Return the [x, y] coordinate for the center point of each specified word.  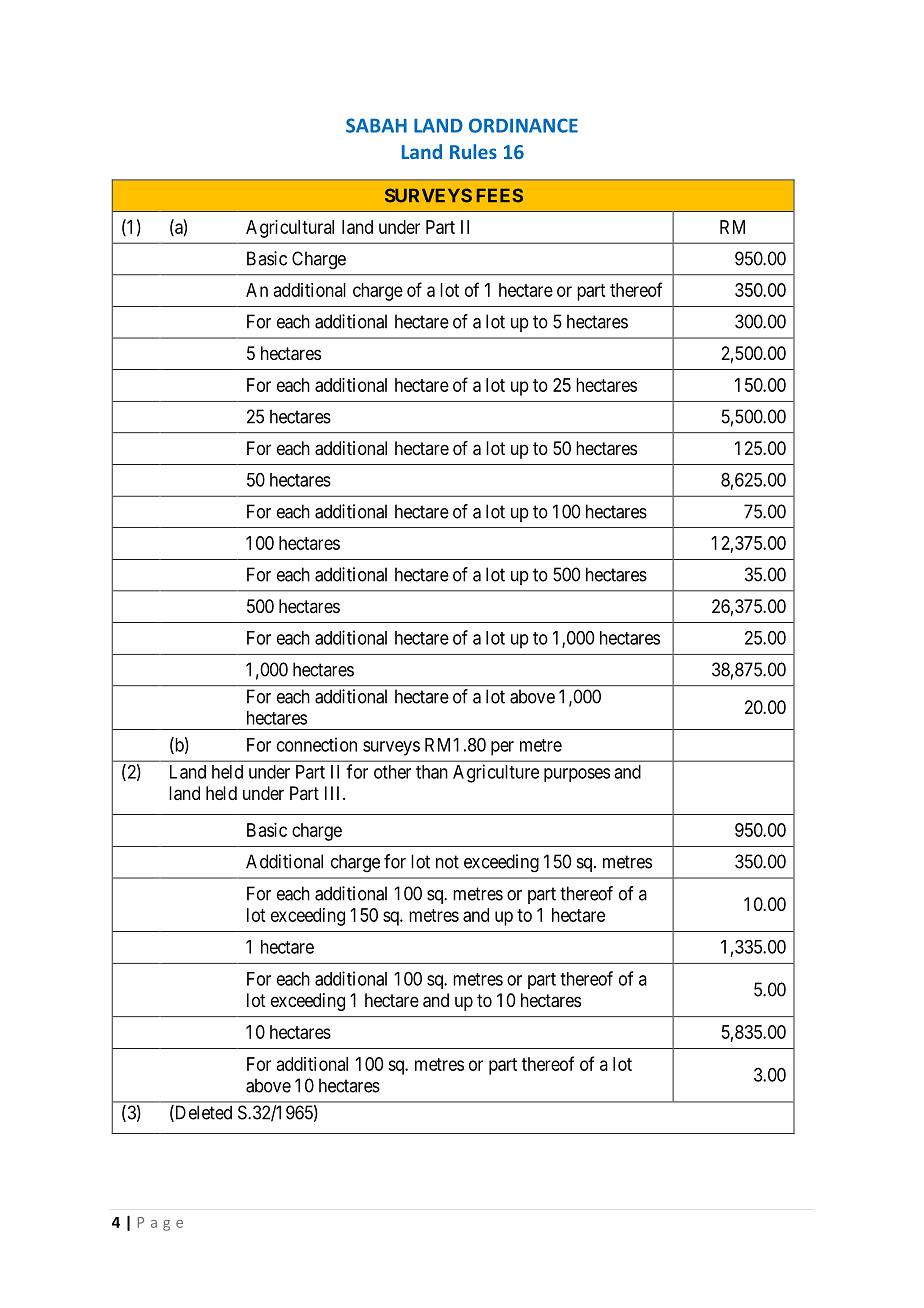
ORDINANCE [523, 125]
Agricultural [290, 229]
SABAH [376, 125]
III [334, 793]
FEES [500, 195]
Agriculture [496, 773]
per [502, 748]
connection [317, 744]
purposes [577, 775]
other [392, 772]
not [447, 862]
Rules [473, 151]
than [432, 772]
